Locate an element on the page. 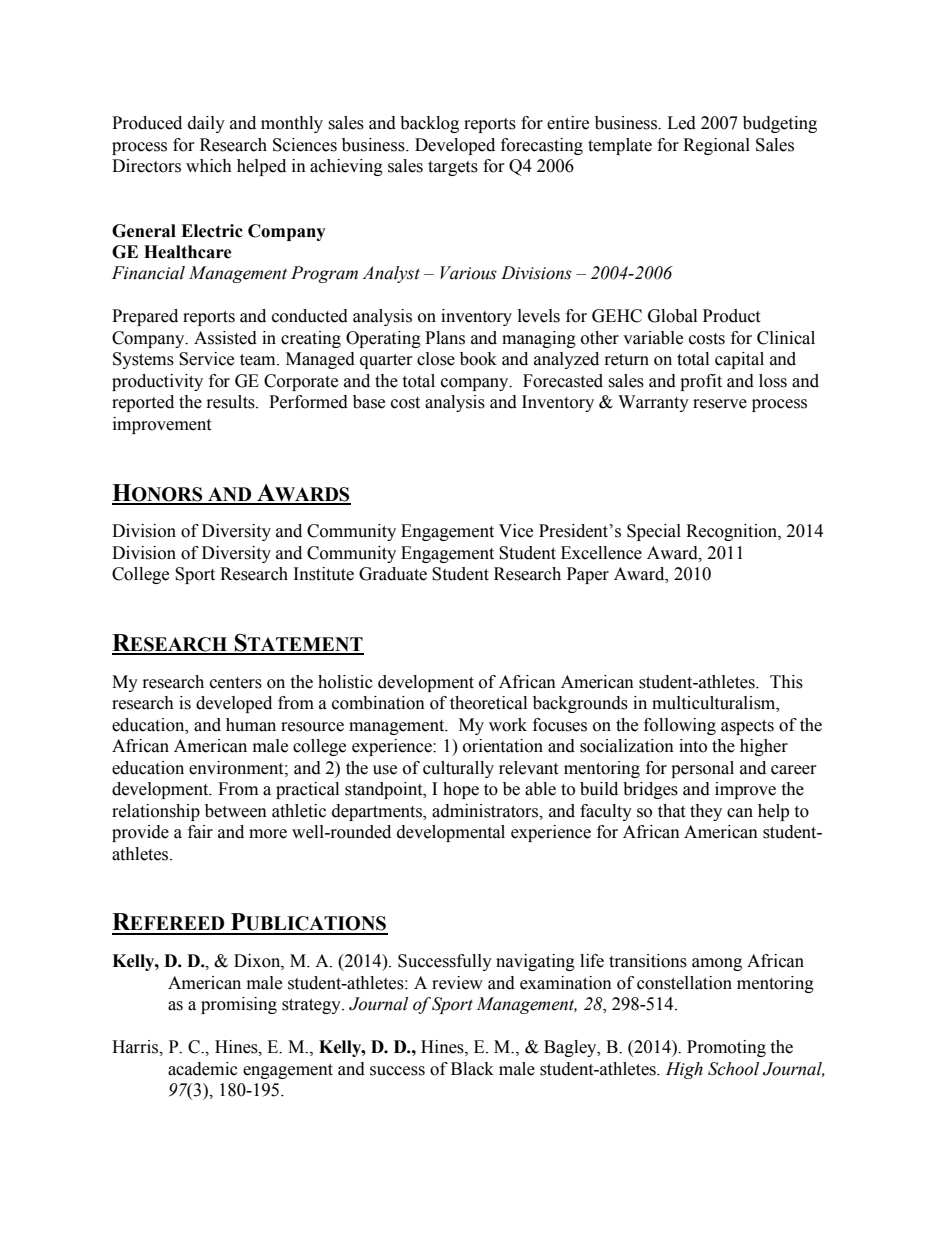 This document has width=952, height=1233. targets is located at coordinates (453, 168).
